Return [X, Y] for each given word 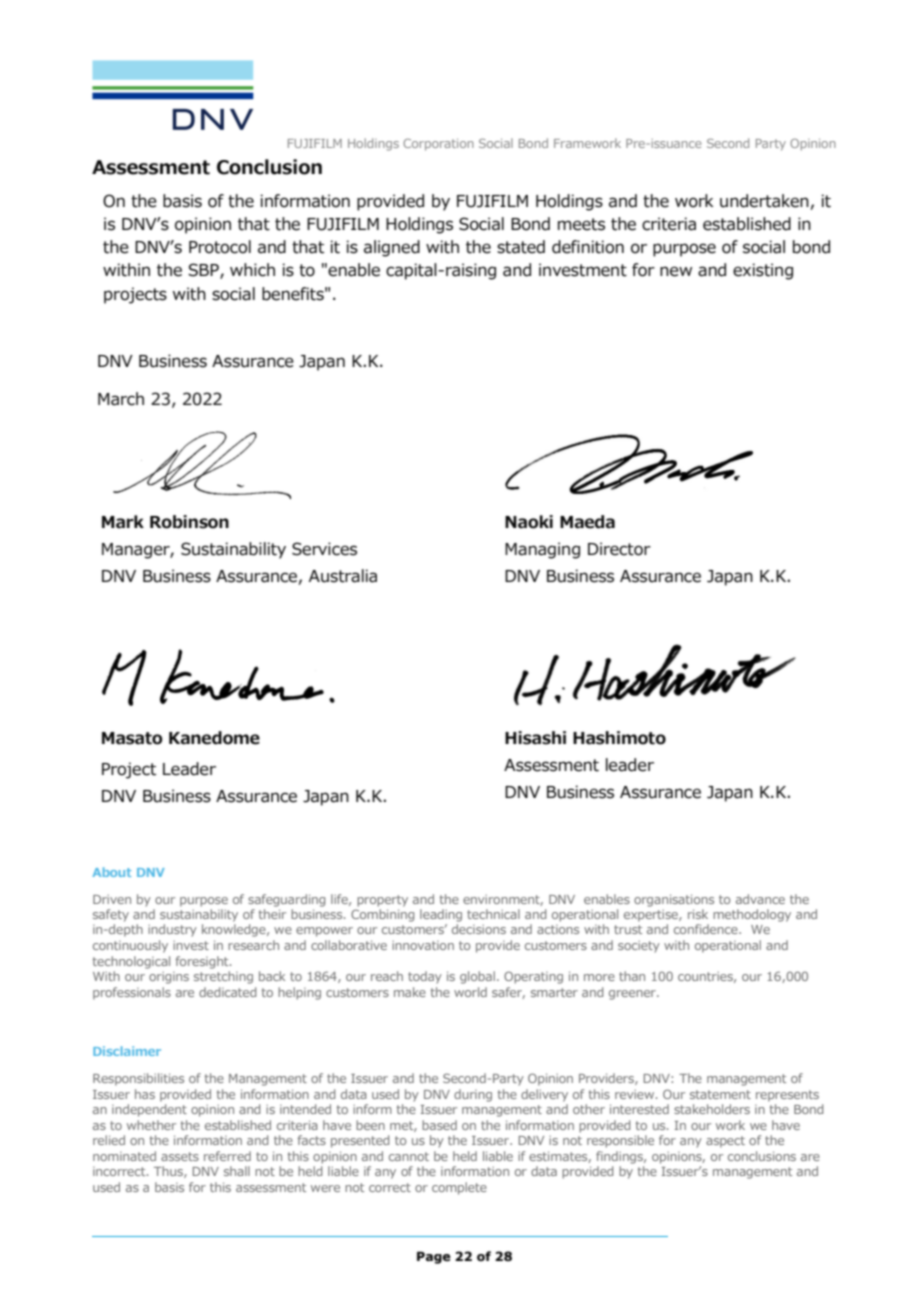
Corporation [438, 145]
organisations [674, 900]
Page [434, 1257]
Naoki [529, 522]
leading [441, 915]
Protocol [220, 247]
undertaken [764, 201]
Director [619, 549]
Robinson [189, 522]
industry [172, 930]
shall [237, 1171]
